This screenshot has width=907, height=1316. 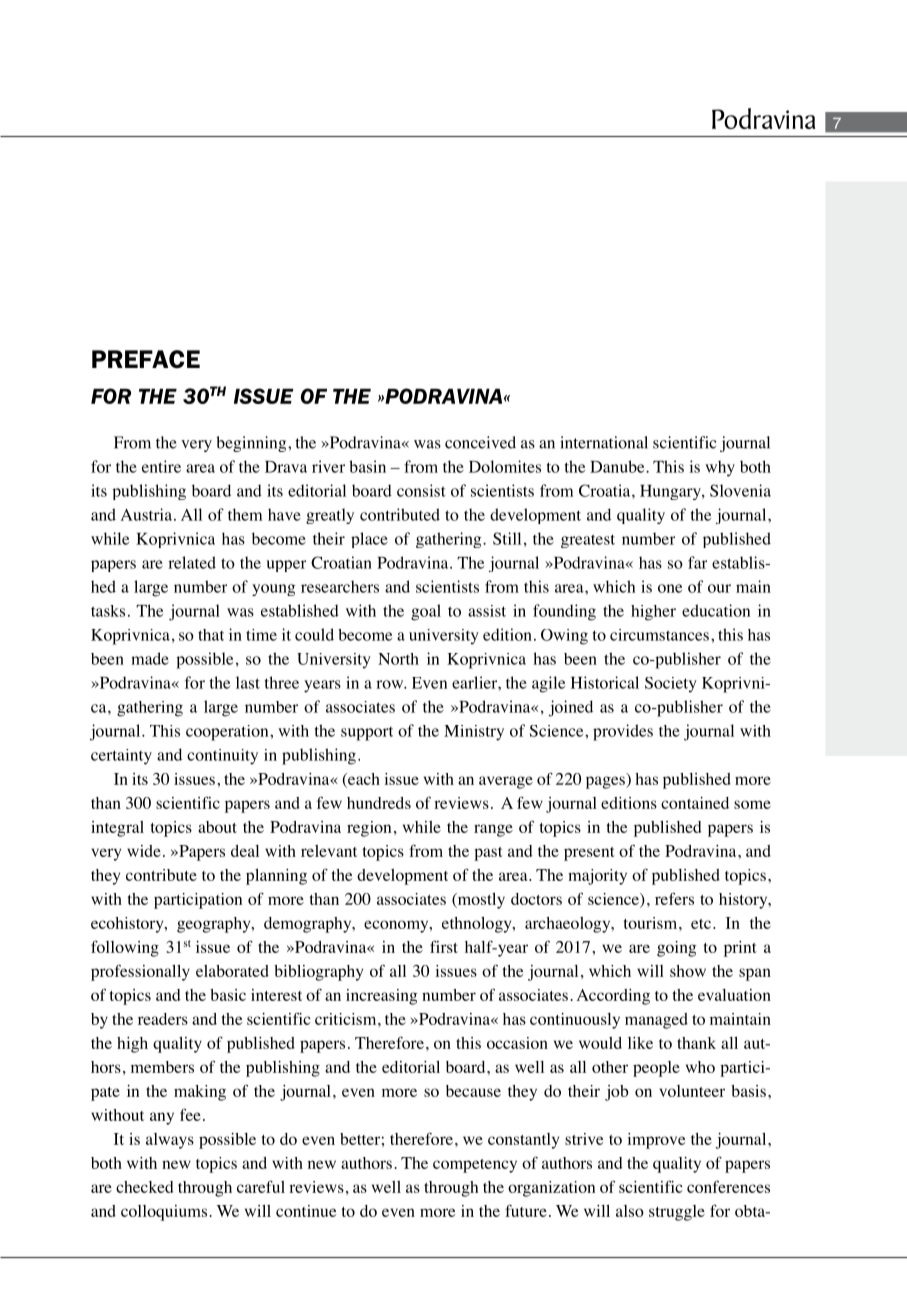 I want to click on PREFACE, so click(x=146, y=359).
